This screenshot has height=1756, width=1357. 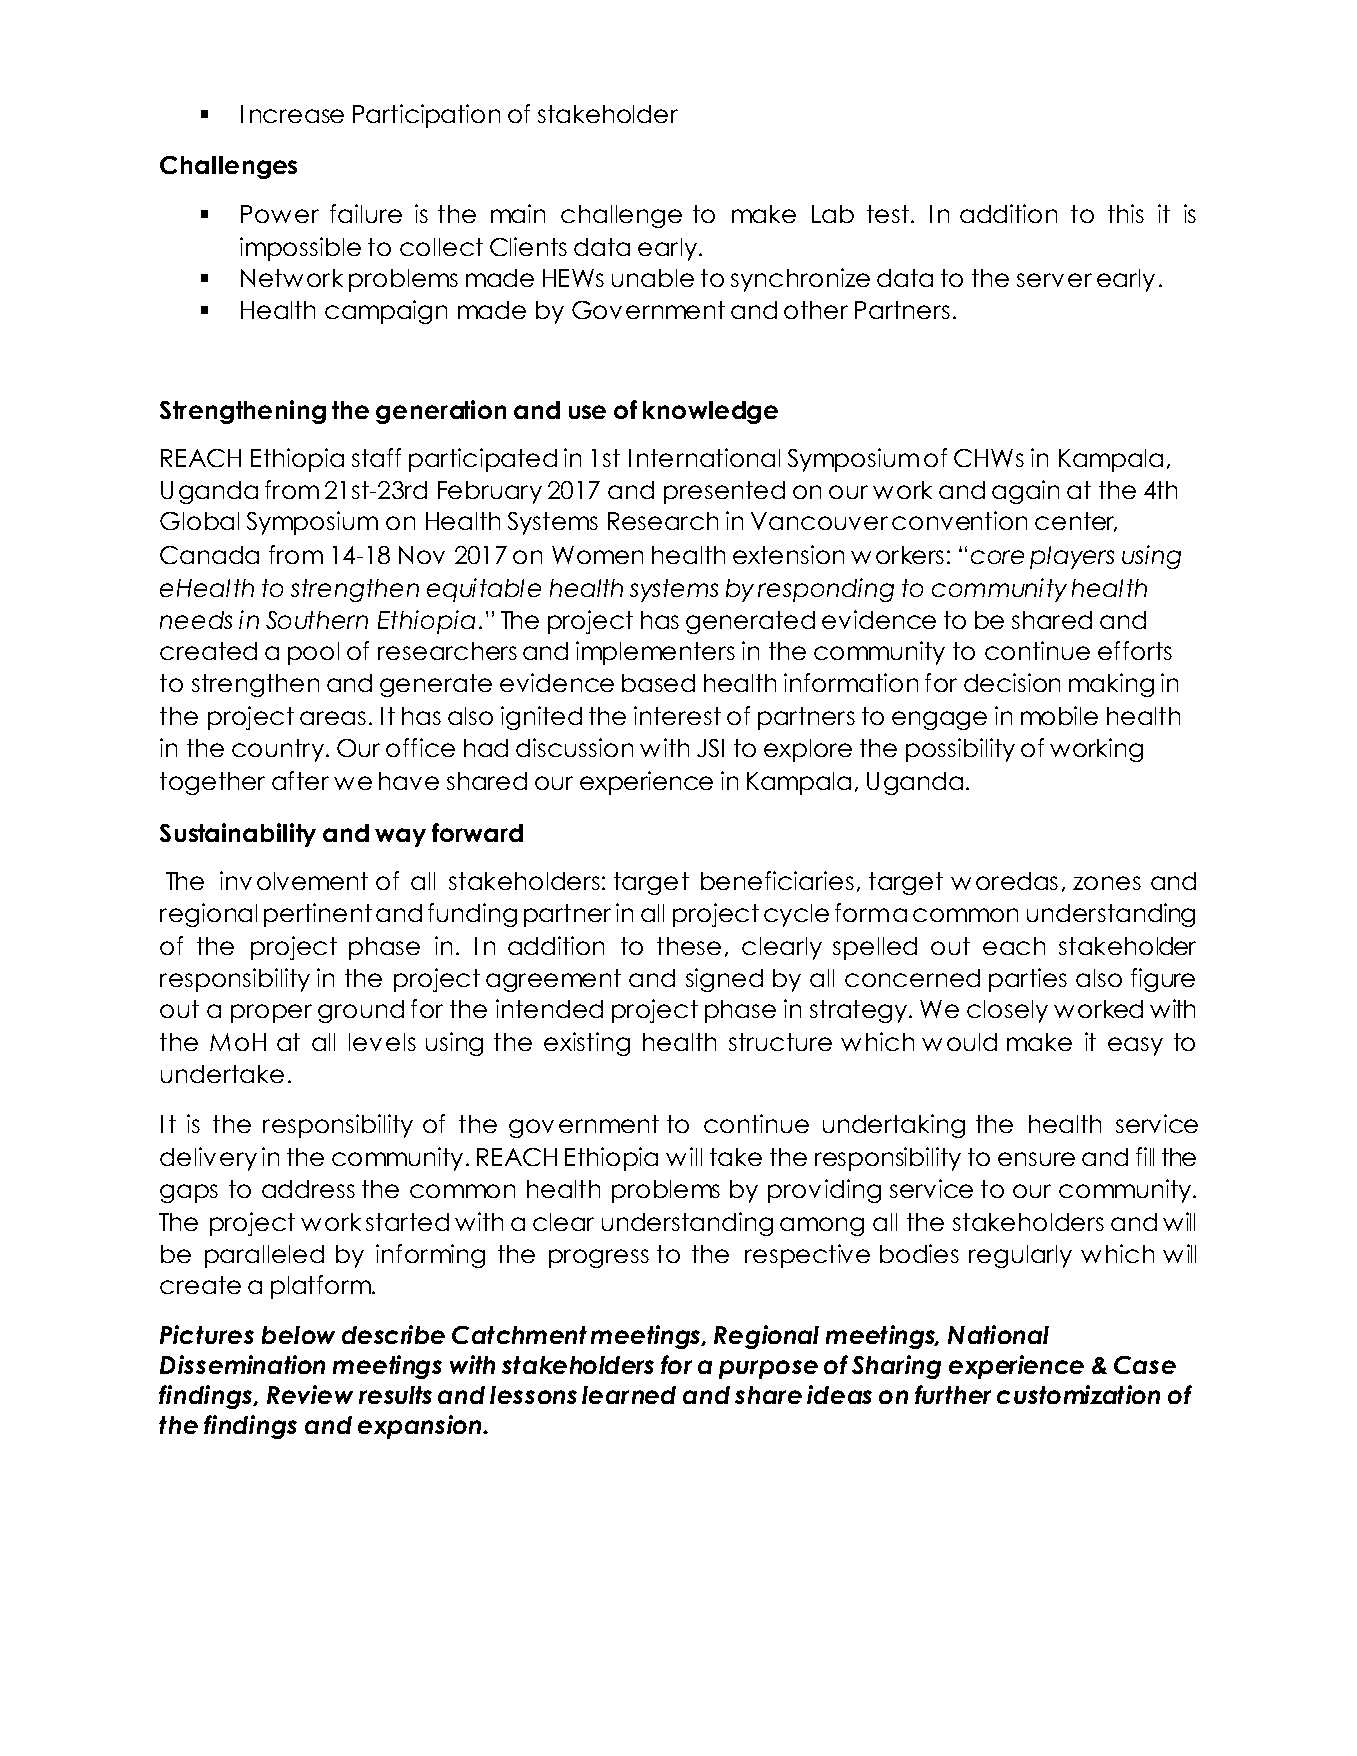 What do you see at coordinates (366, 213) in the screenshot?
I see `failure` at bounding box center [366, 213].
